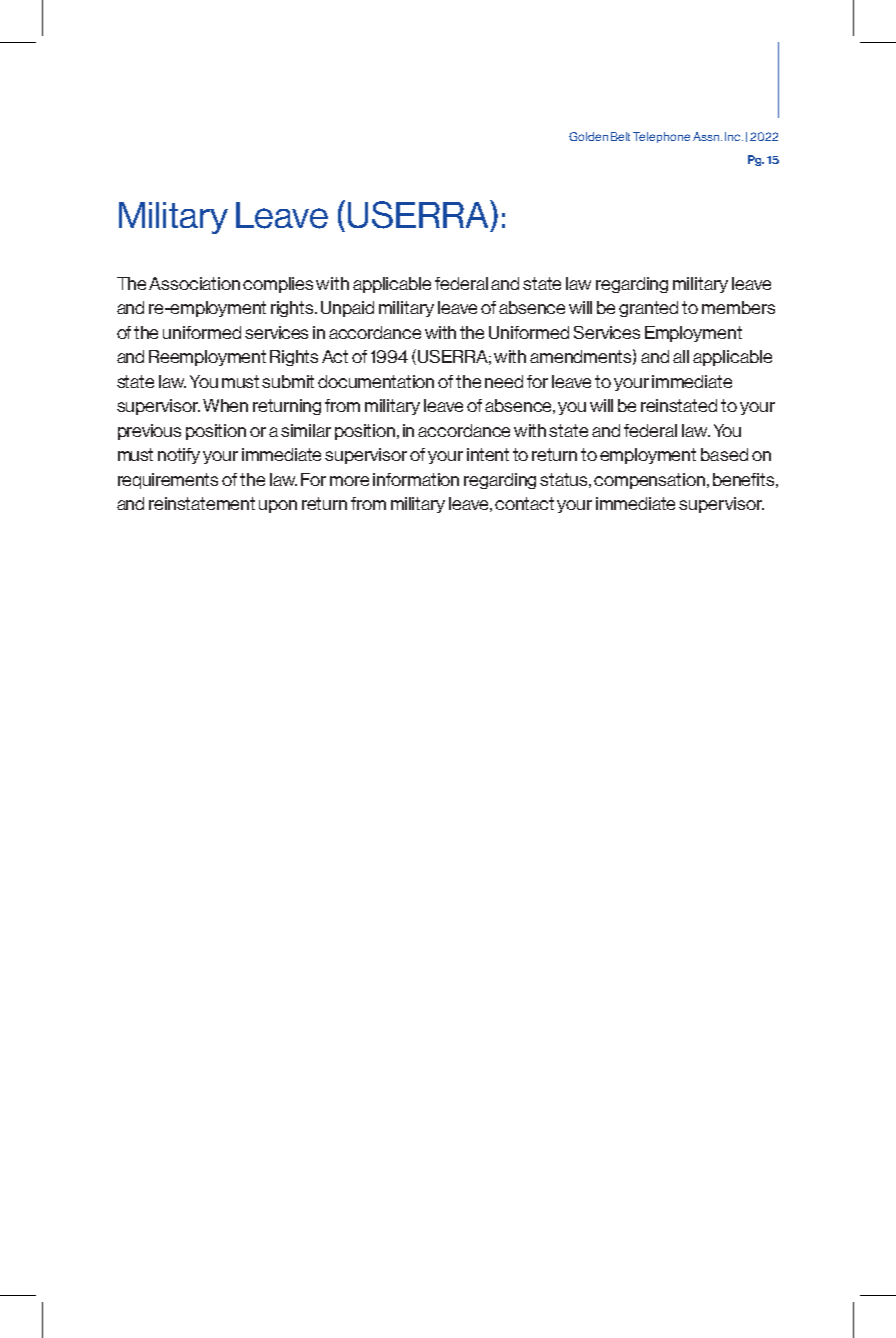 This page has height=1338, width=896. Describe the element at coordinates (651, 481) in the page. I see `compensation` at that location.
